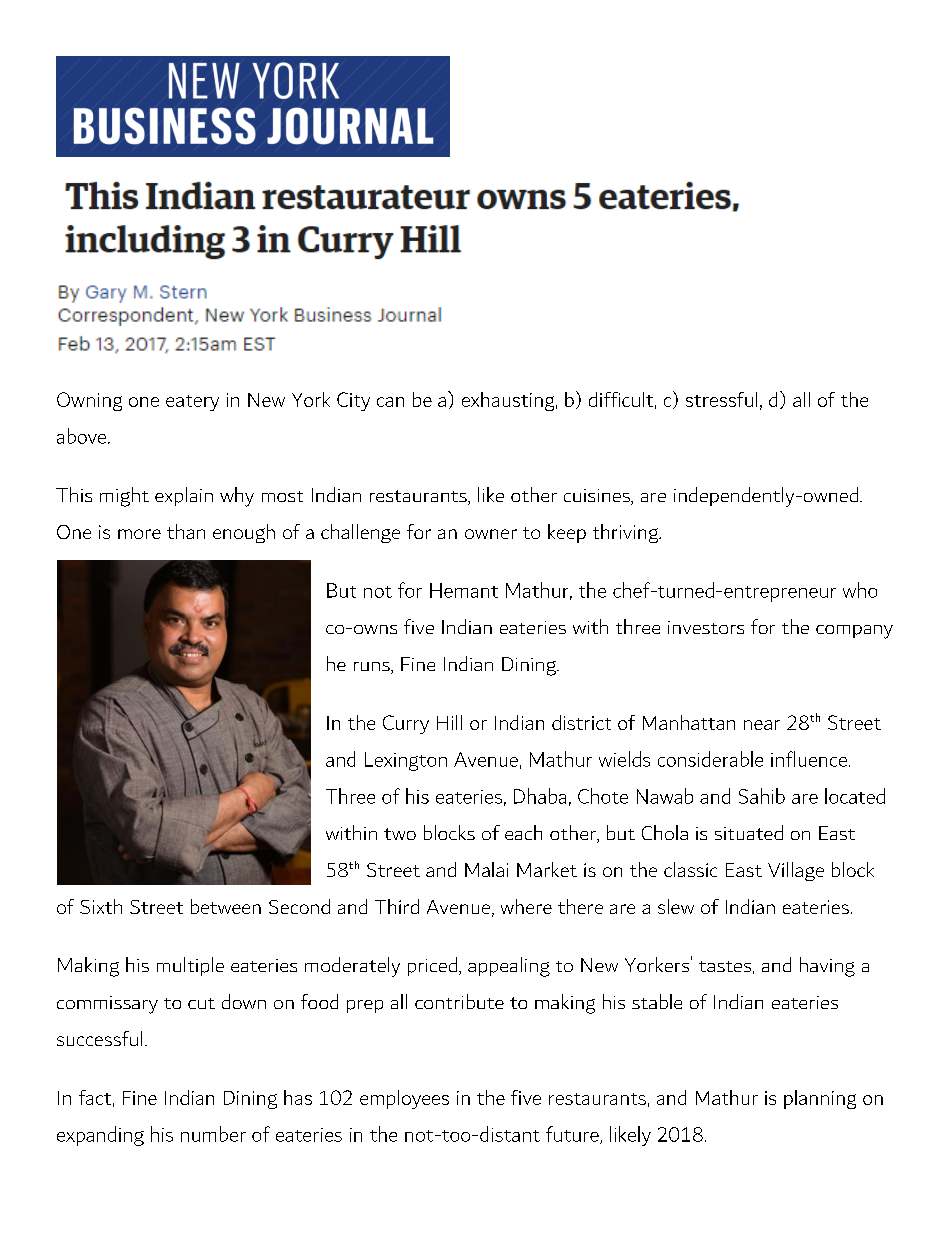 Image resolution: width=952 pixels, height=1233 pixels. Describe the element at coordinates (390, 402) in the screenshot. I see `can` at that location.
